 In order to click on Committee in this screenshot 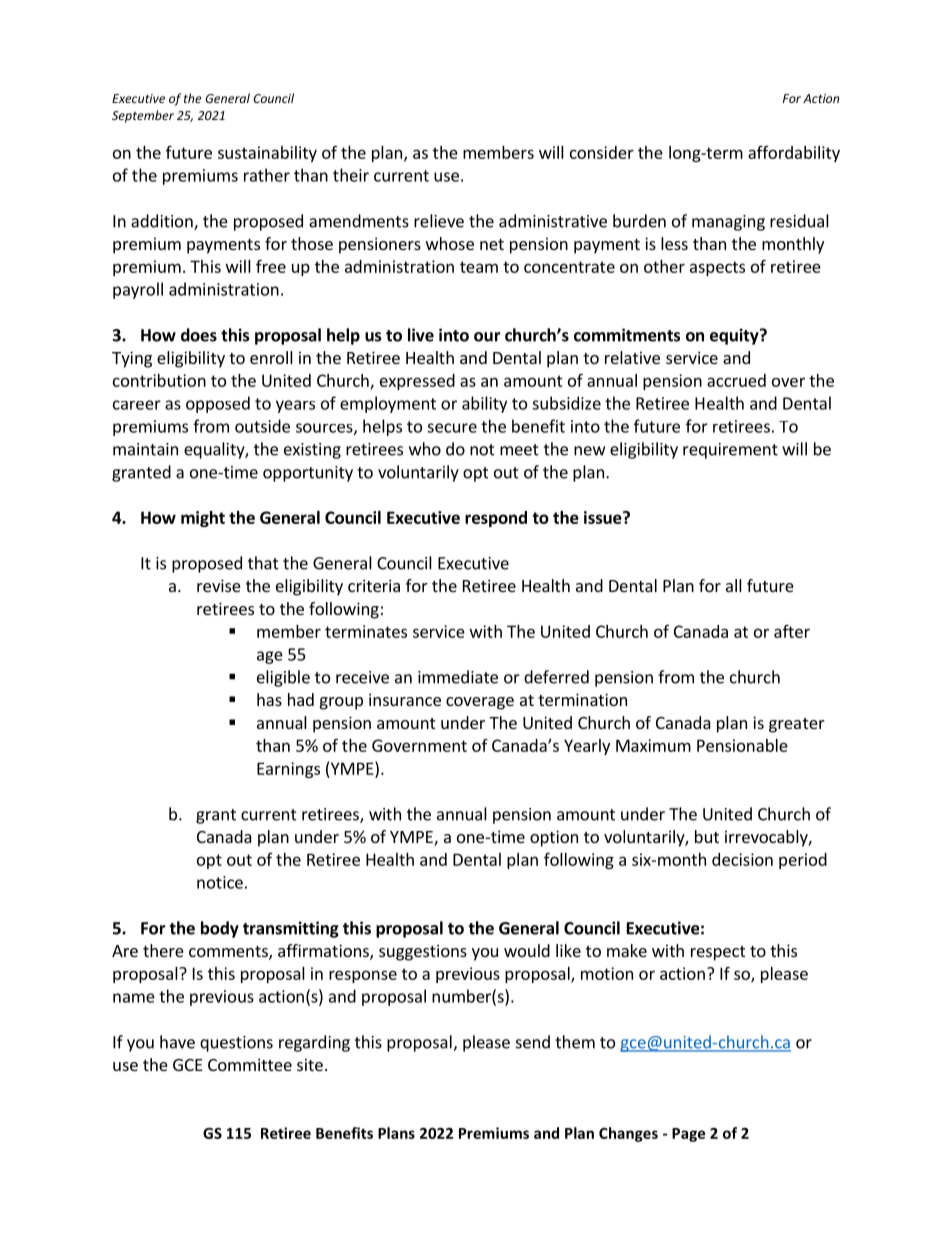, I will do `click(250, 1064)`.
